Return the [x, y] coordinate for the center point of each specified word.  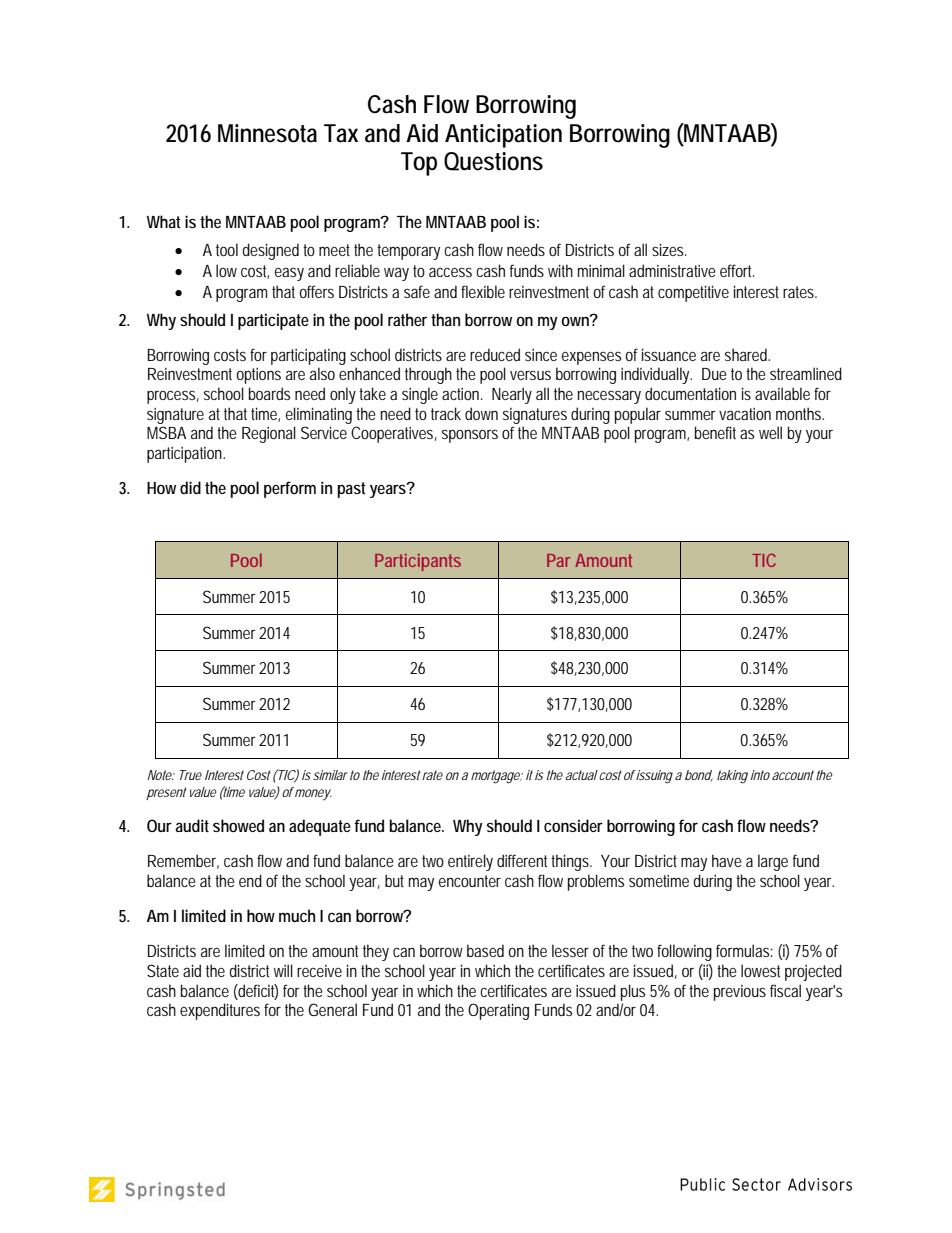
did [190, 487]
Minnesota [267, 133]
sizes [669, 249]
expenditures [222, 1011]
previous [740, 993]
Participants [418, 562]
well [770, 432]
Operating [498, 1011]
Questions [493, 161]
